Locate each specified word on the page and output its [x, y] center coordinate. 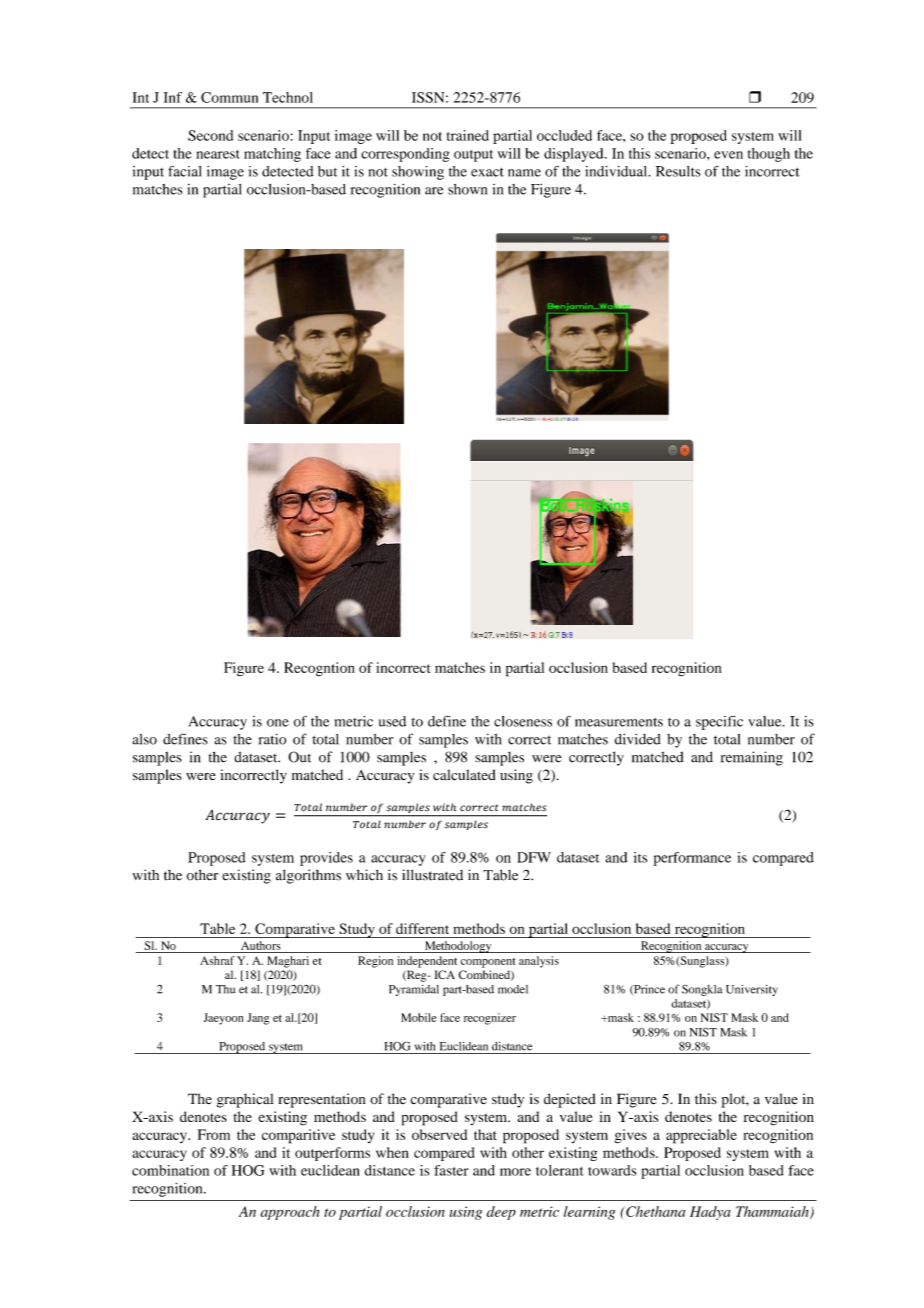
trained [468, 135]
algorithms [308, 876]
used [392, 721]
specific [719, 722]
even [728, 155]
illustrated [432, 875]
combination [170, 1170]
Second [210, 135]
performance [692, 859]
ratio [272, 739]
